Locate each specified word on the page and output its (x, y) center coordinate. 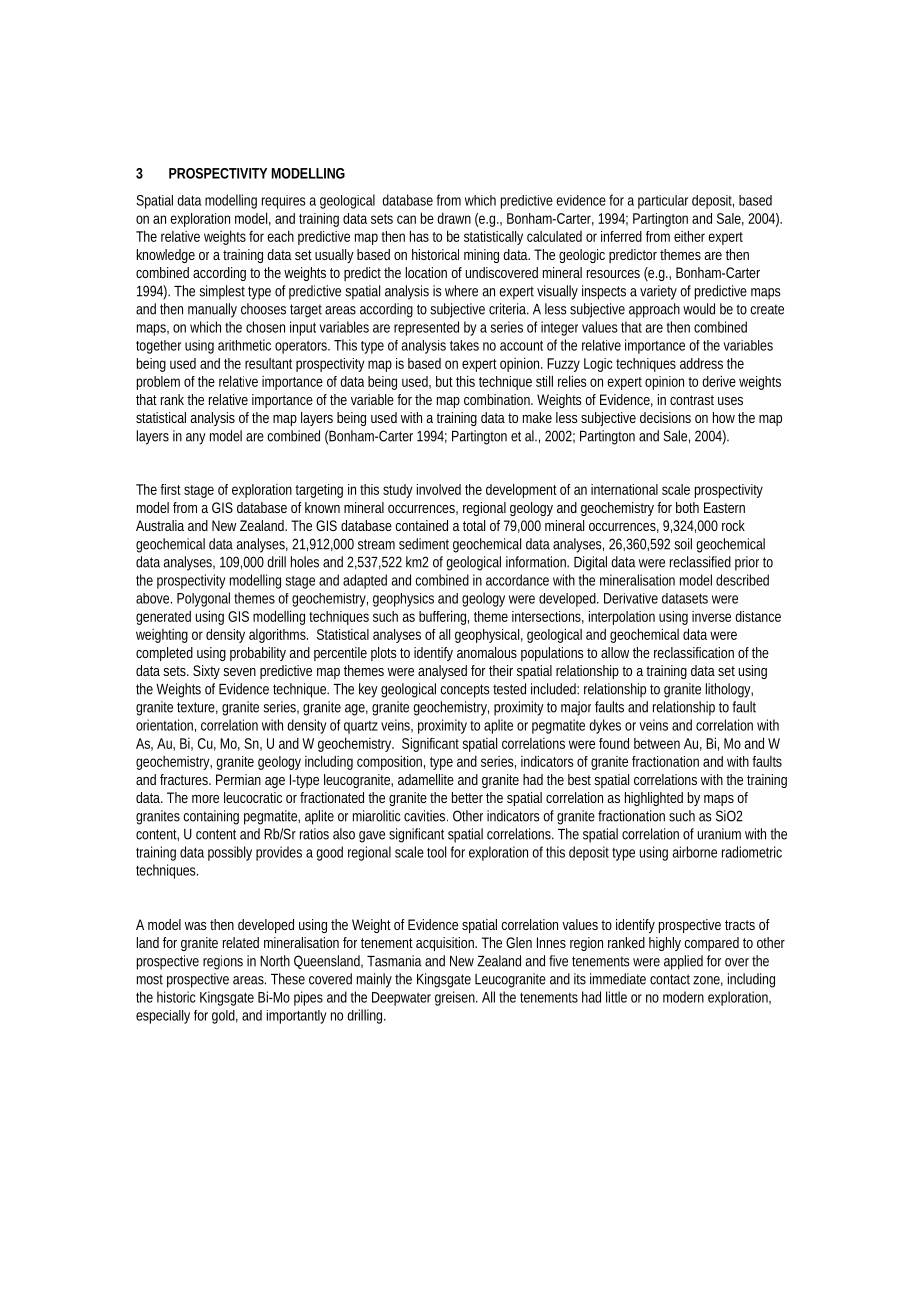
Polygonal (203, 599)
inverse (711, 616)
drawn (454, 218)
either (689, 236)
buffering (444, 617)
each (280, 236)
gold (225, 1017)
